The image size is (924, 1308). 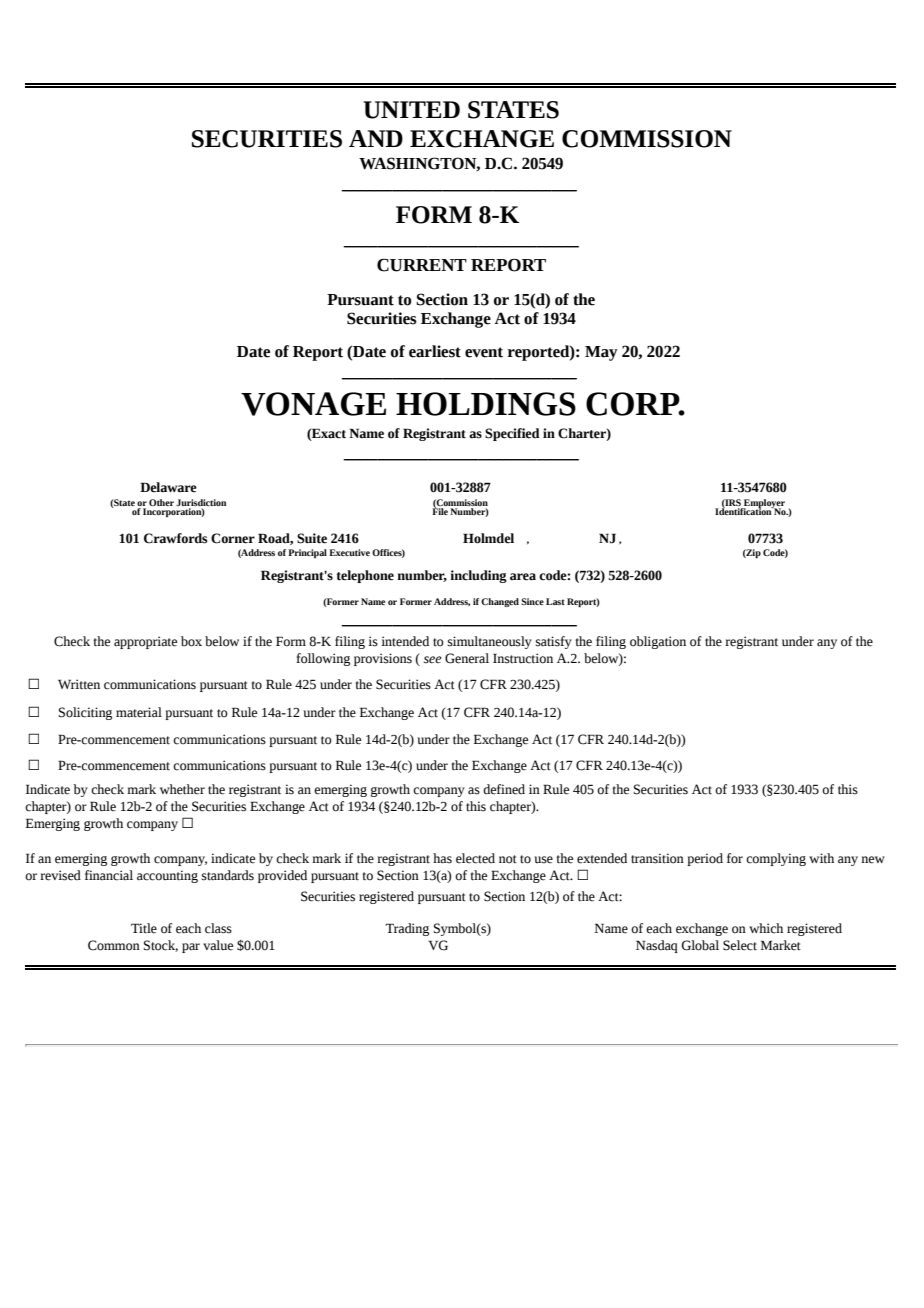 What do you see at coordinates (422, 265) in the page?
I see `CURRENT` at bounding box center [422, 265].
